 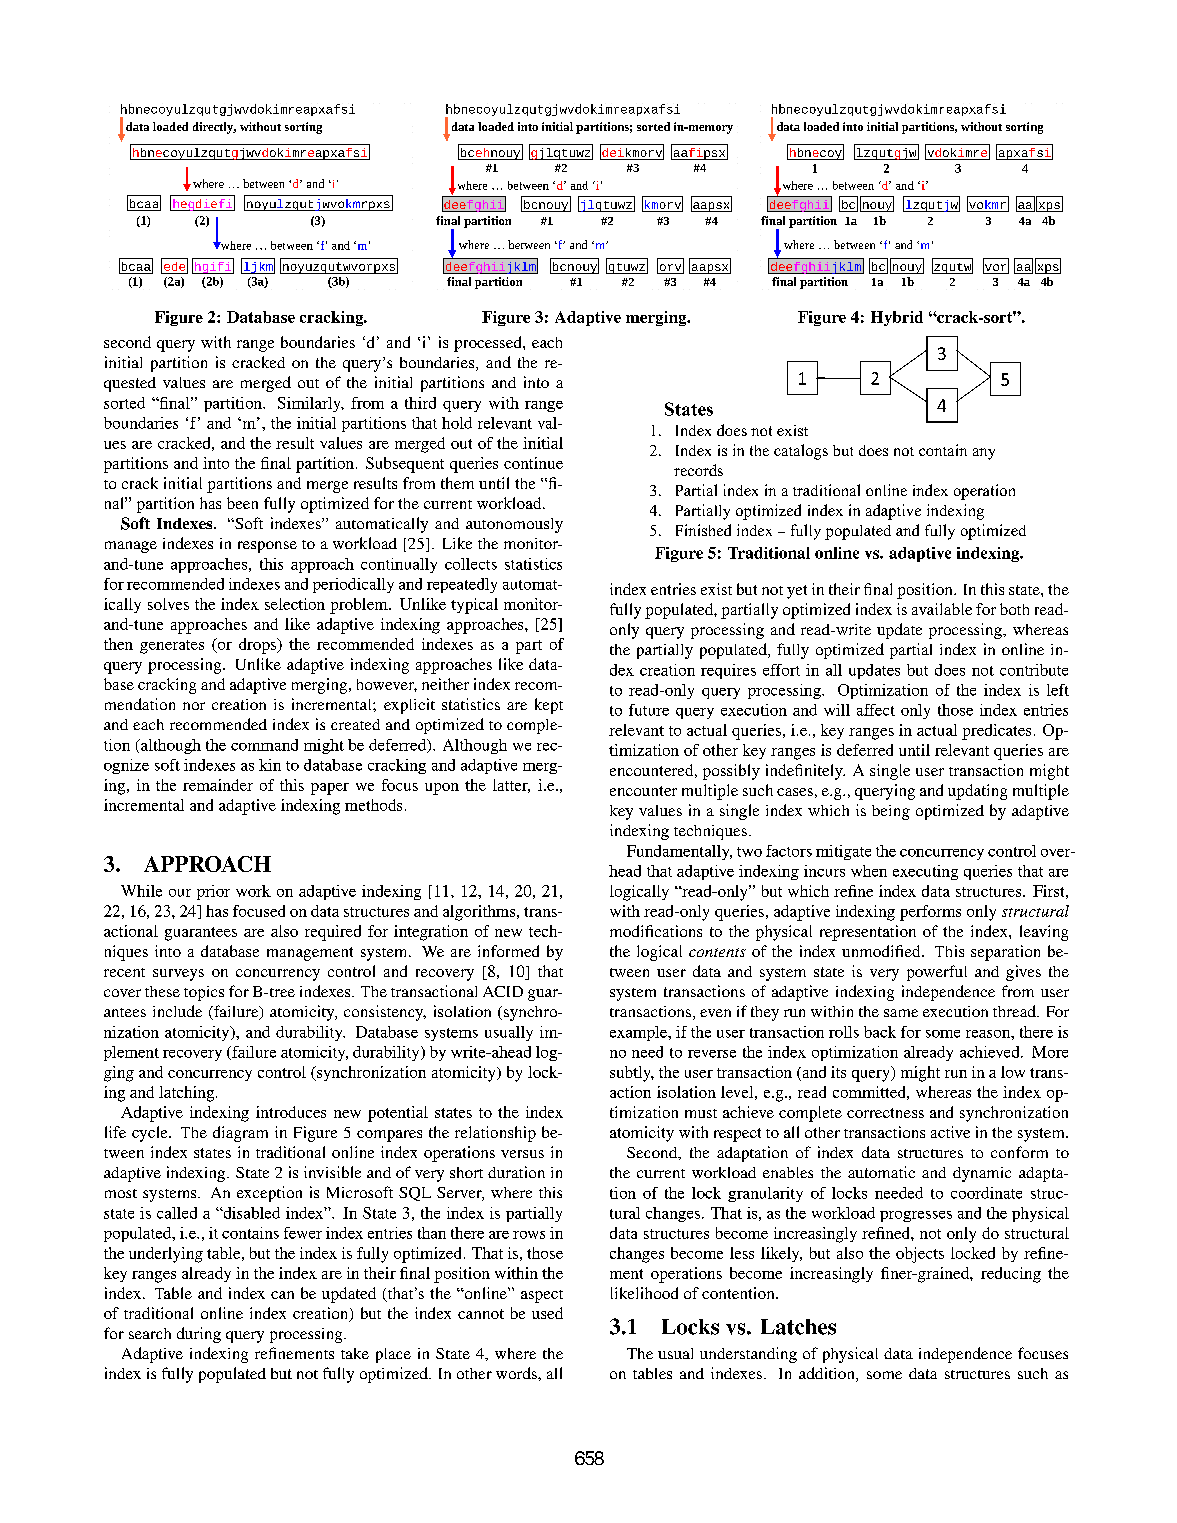 What do you see at coordinates (925, 872) in the screenshot?
I see `executing` at bounding box center [925, 872].
